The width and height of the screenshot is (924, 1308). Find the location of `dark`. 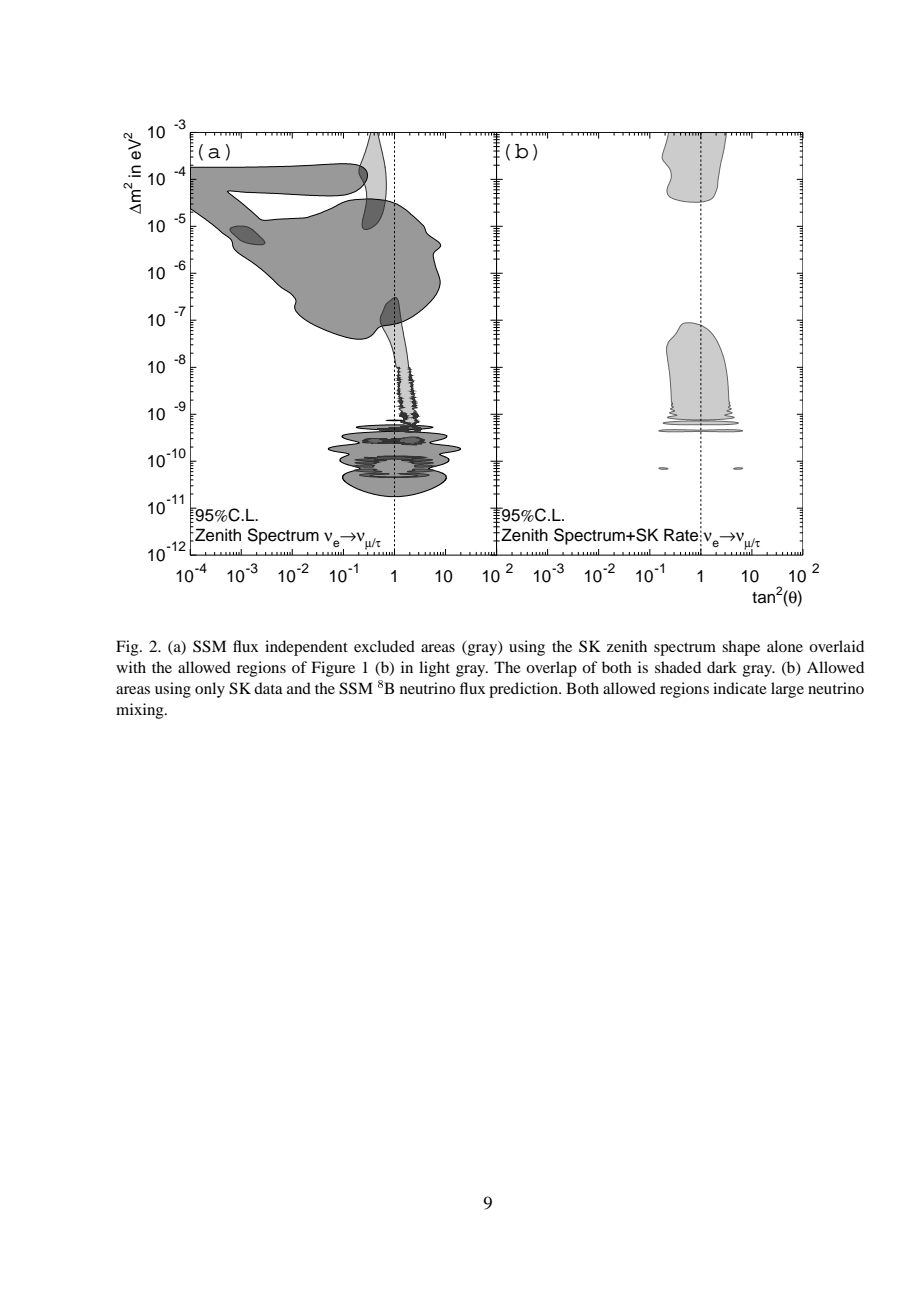

dark is located at coordinates (722, 667).
